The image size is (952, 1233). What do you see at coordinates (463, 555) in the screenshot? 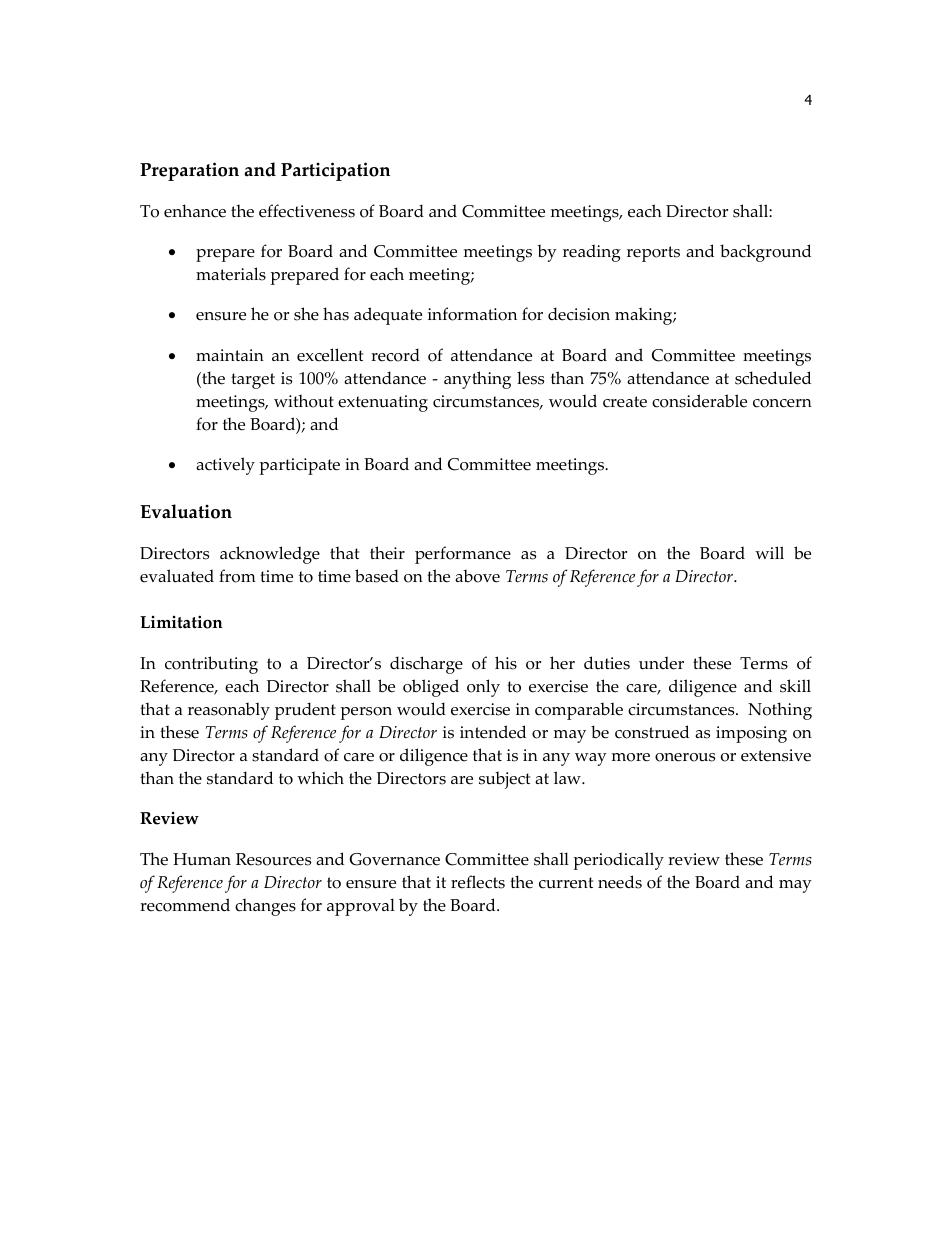
I see `performance` at bounding box center [463, 555].
